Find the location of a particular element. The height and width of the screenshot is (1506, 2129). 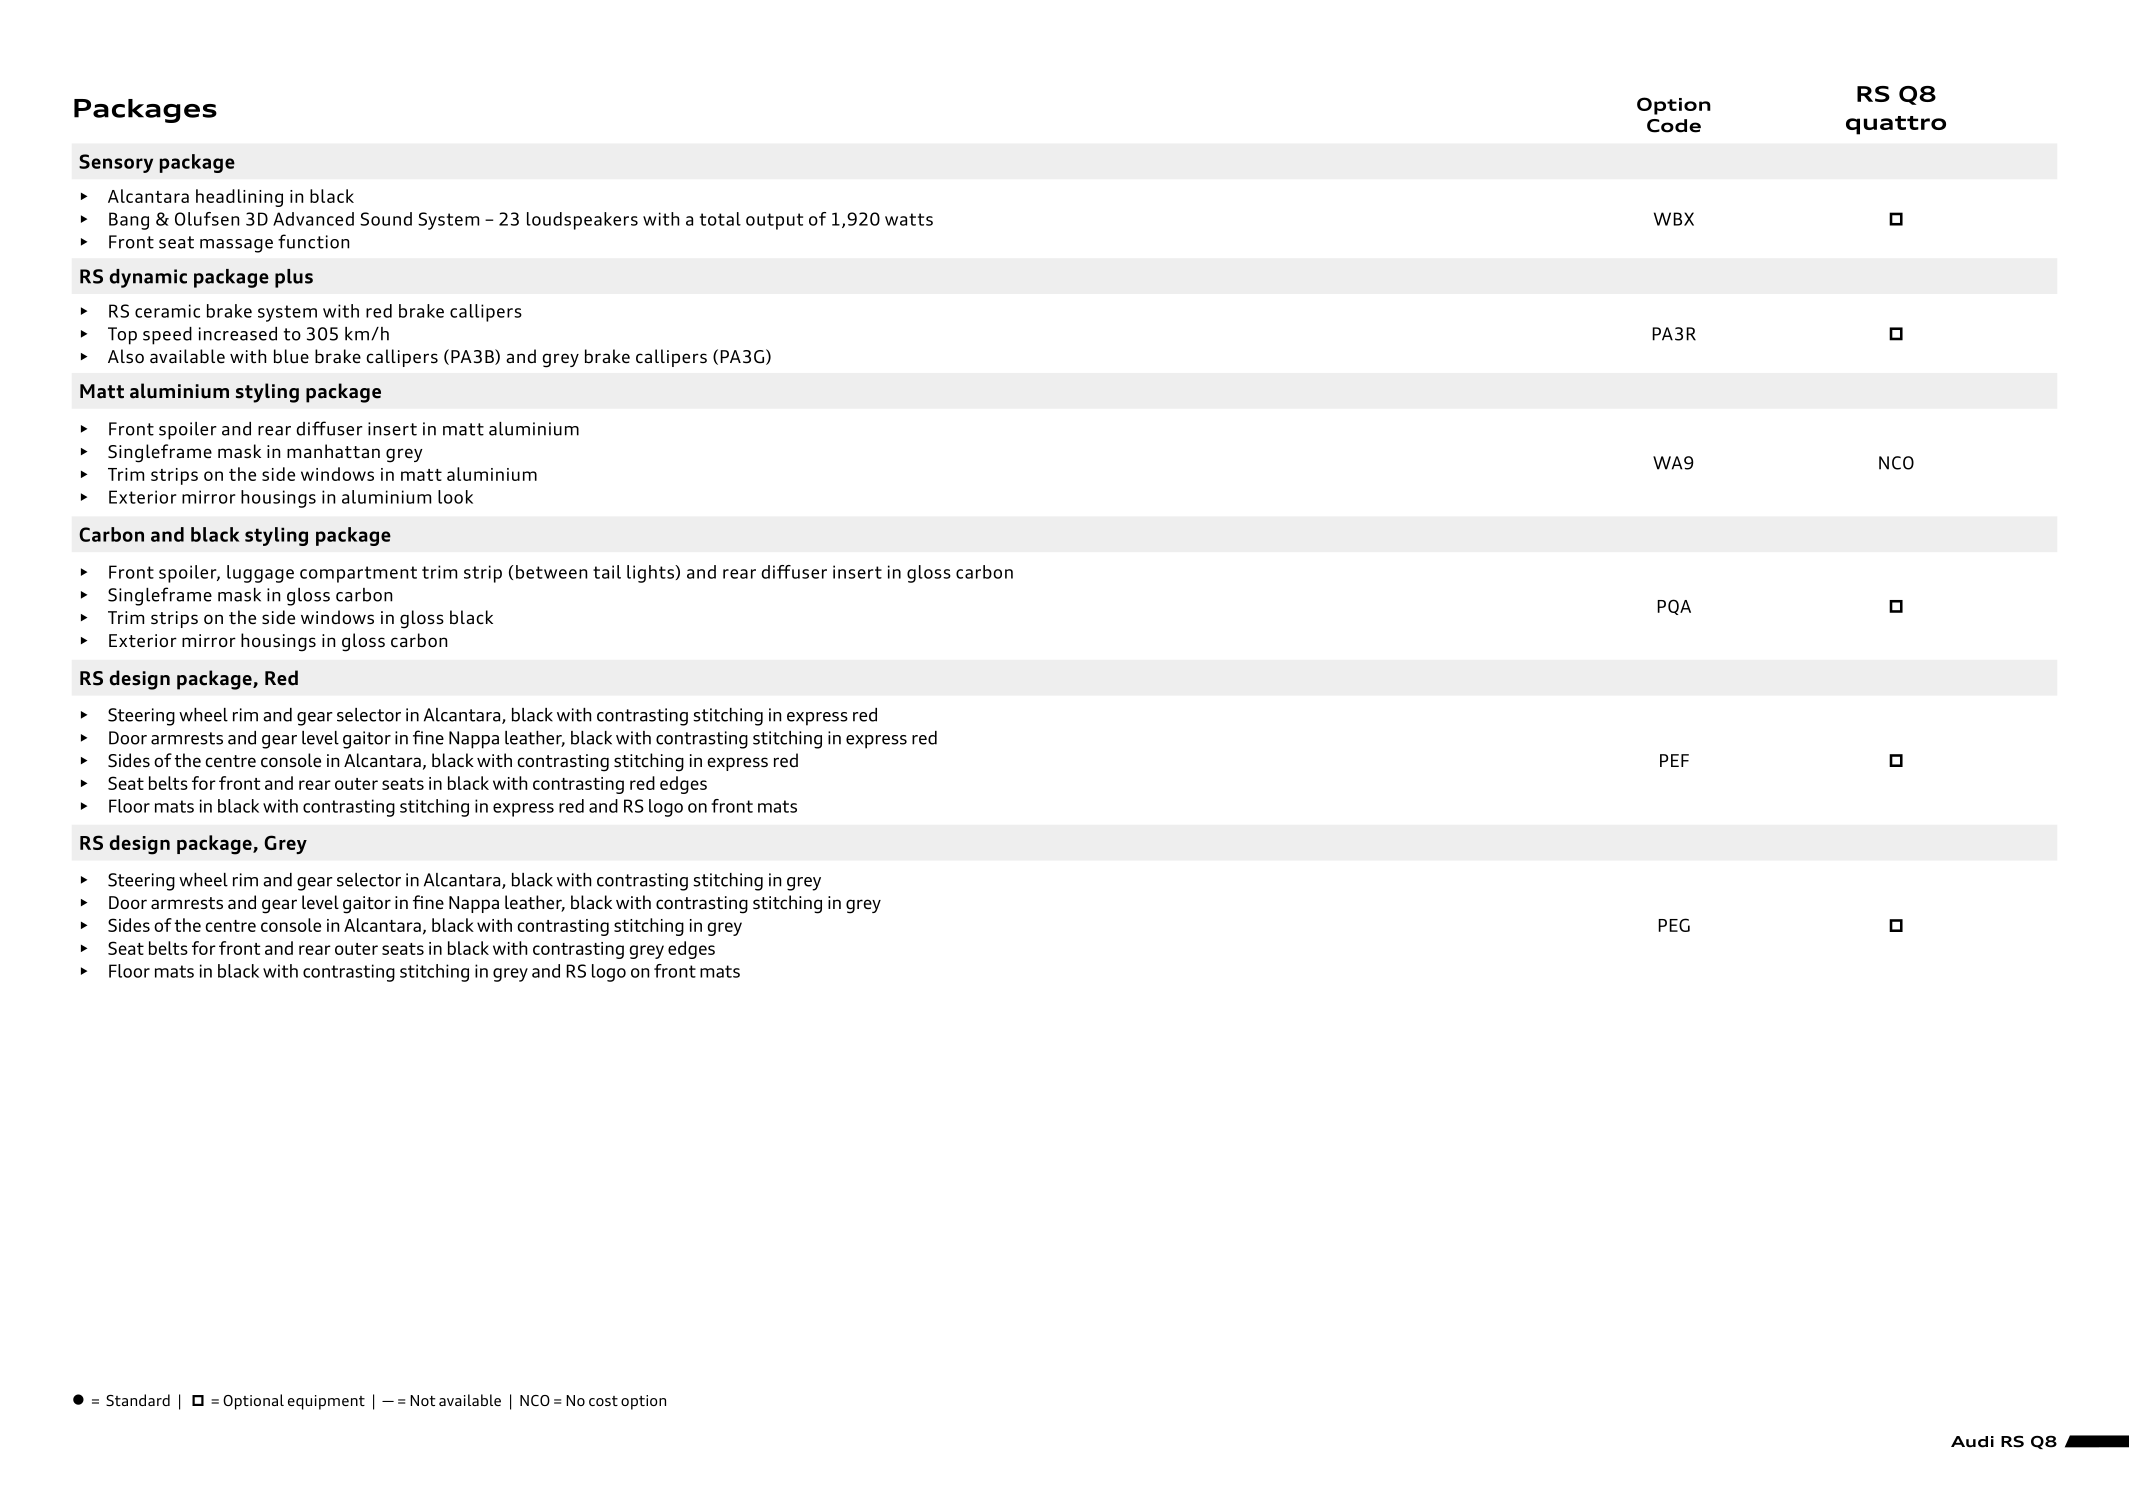

compartment is located at coordinates (358, 574).
